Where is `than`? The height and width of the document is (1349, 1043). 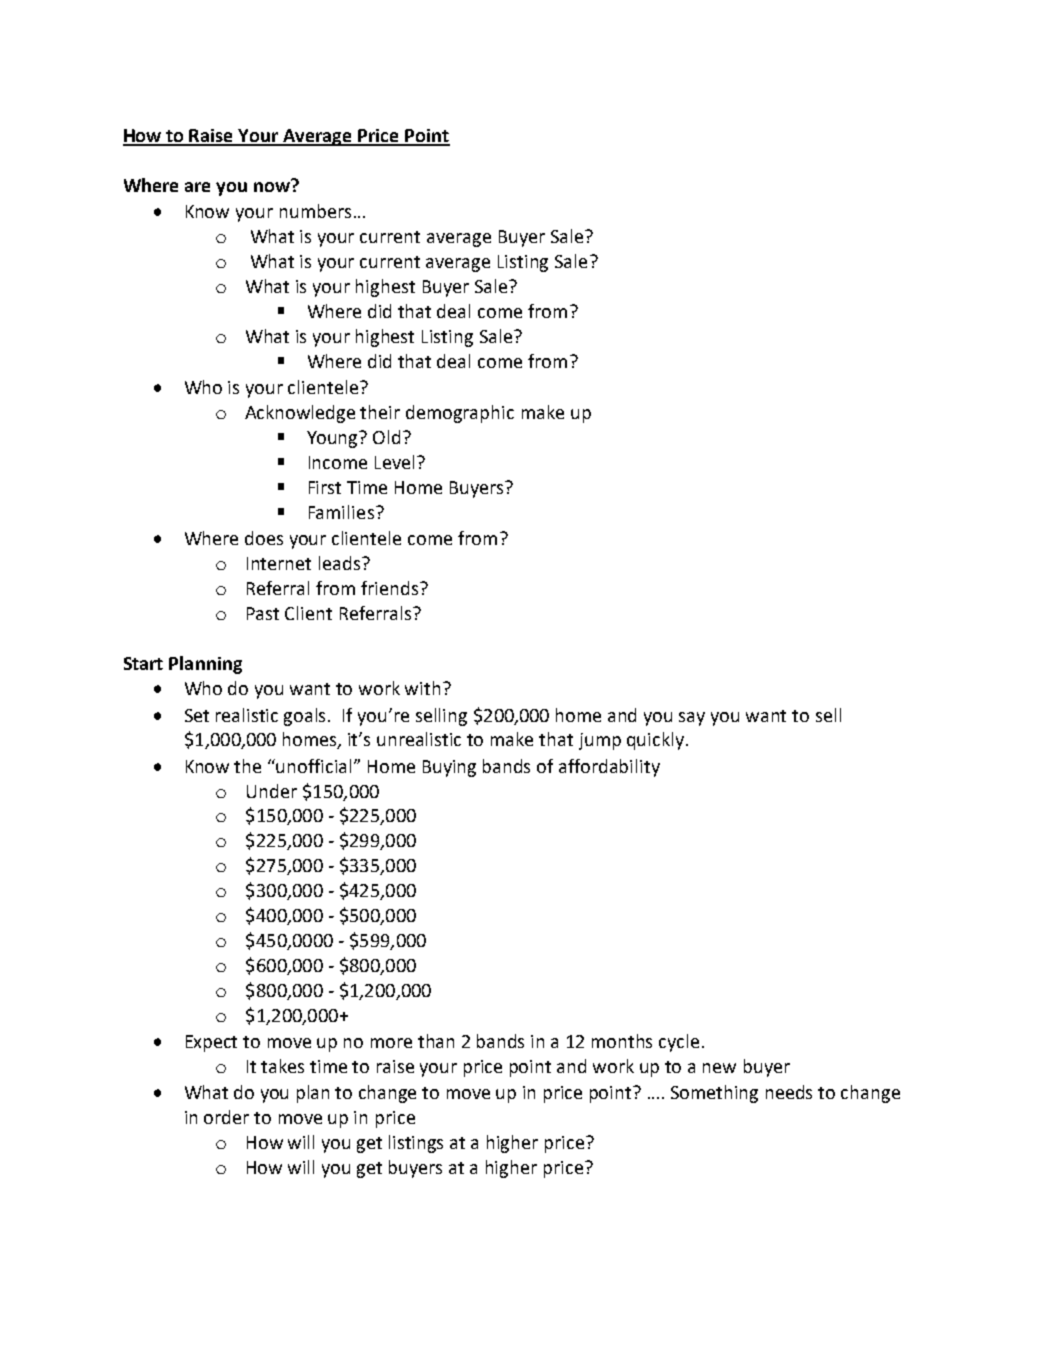
than is located at coordinates (436, 1041).
